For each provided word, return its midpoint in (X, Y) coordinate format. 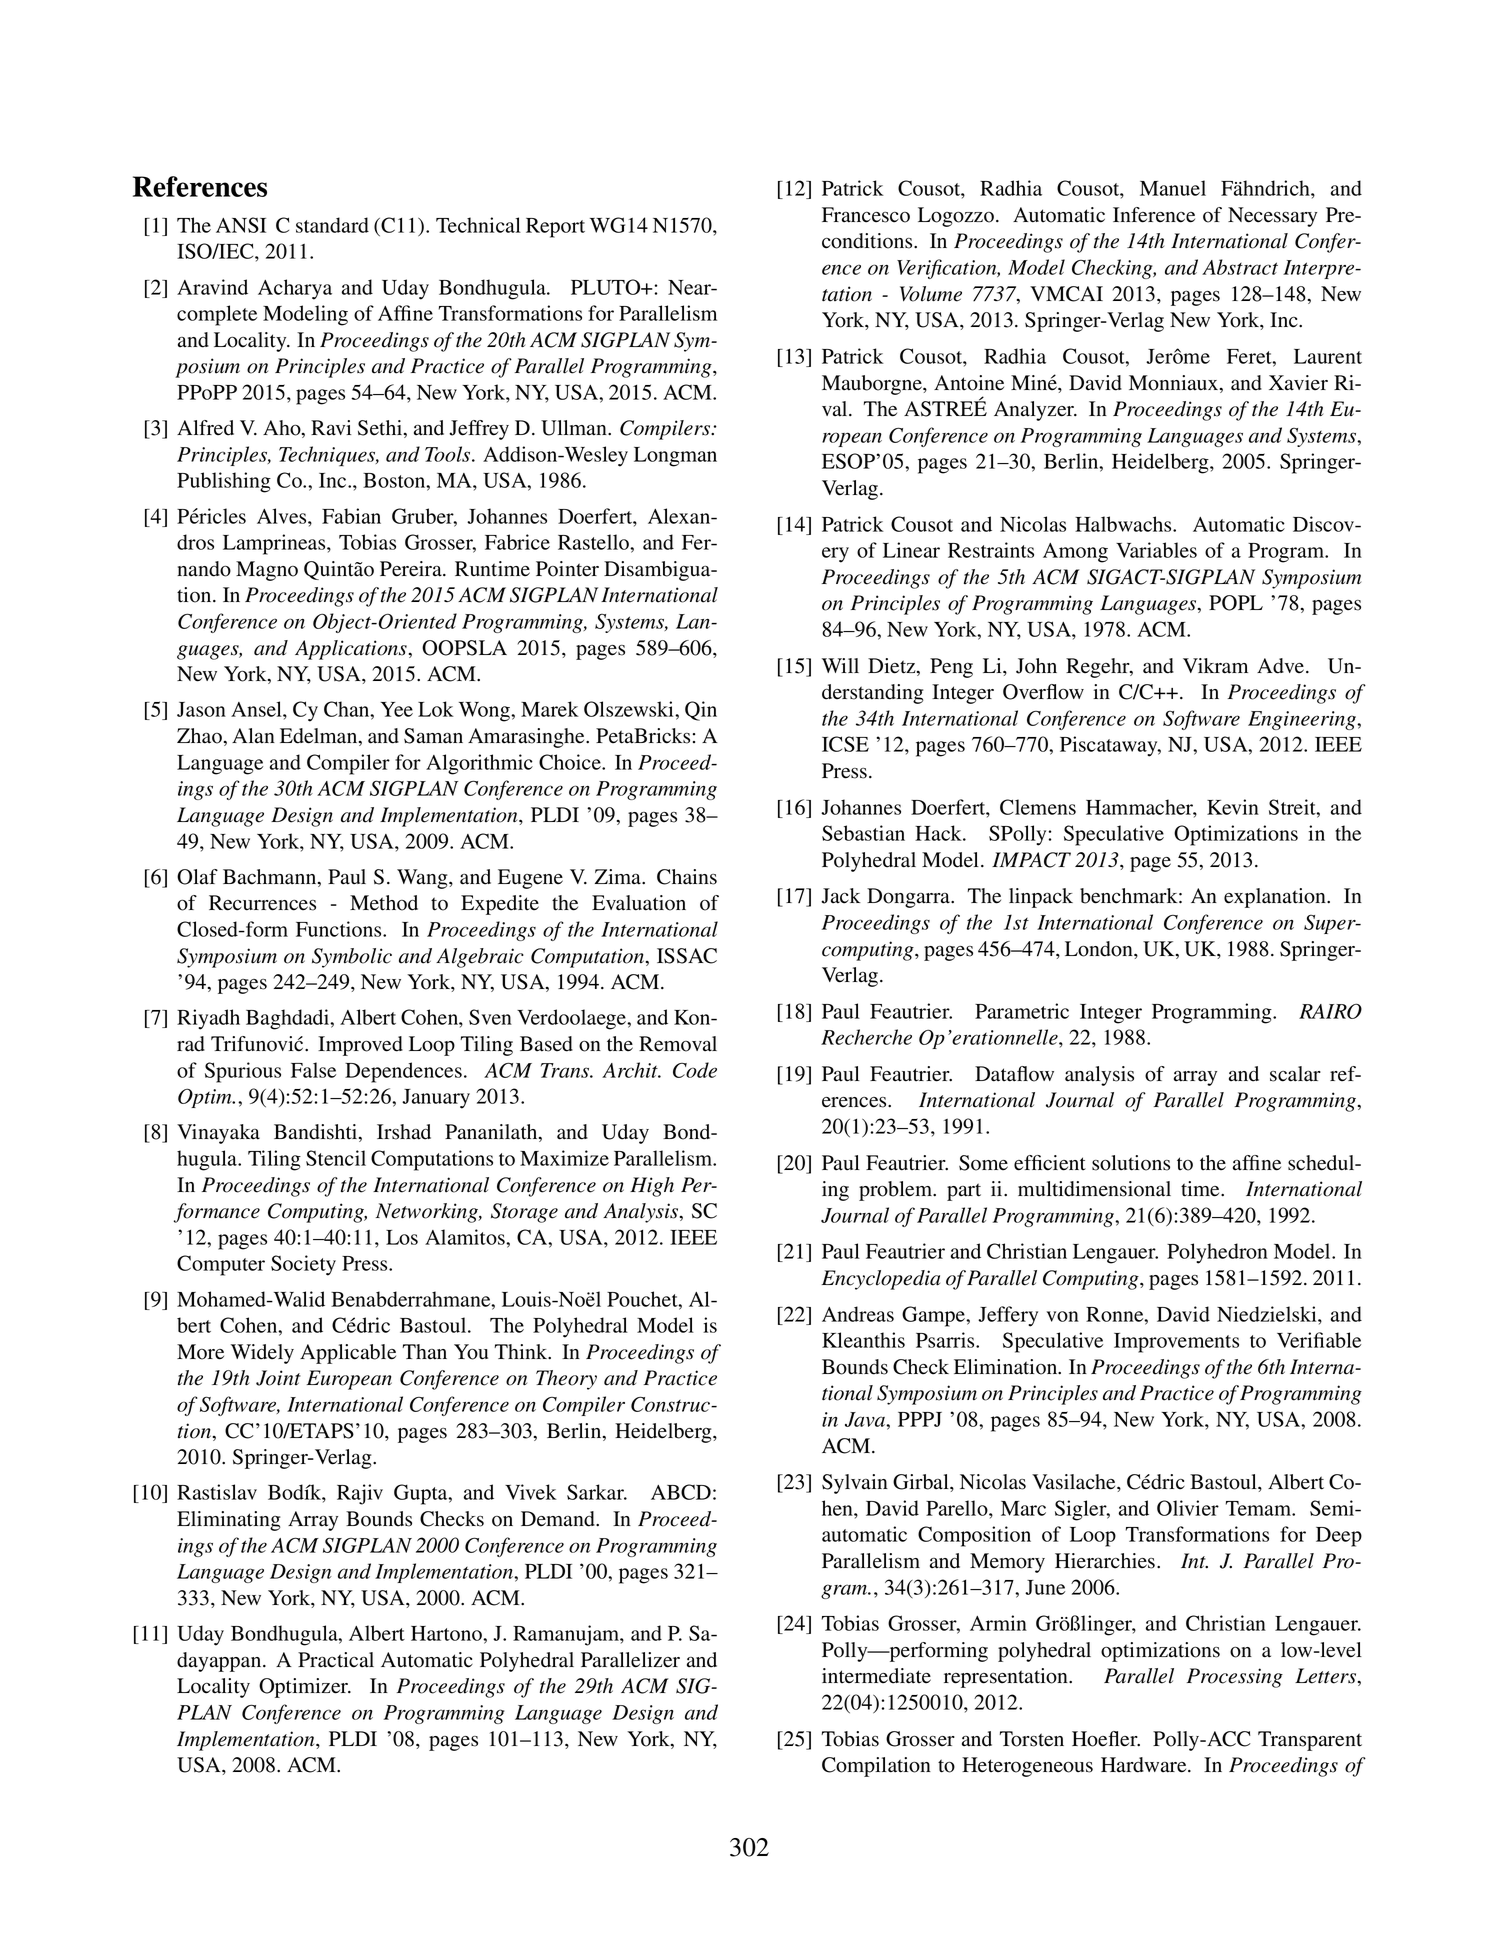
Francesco (866, 215)
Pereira (412, 569)
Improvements (1176, 1343)
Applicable (348, 1354)
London (1100, 949)
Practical (336, 1660)
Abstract (1240, 267)
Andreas (858, 1314)
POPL (1236, 603)
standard (332, 225)
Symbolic (352, 958)
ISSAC (687, 956)
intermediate (876, 1676)
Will (840, 665)
